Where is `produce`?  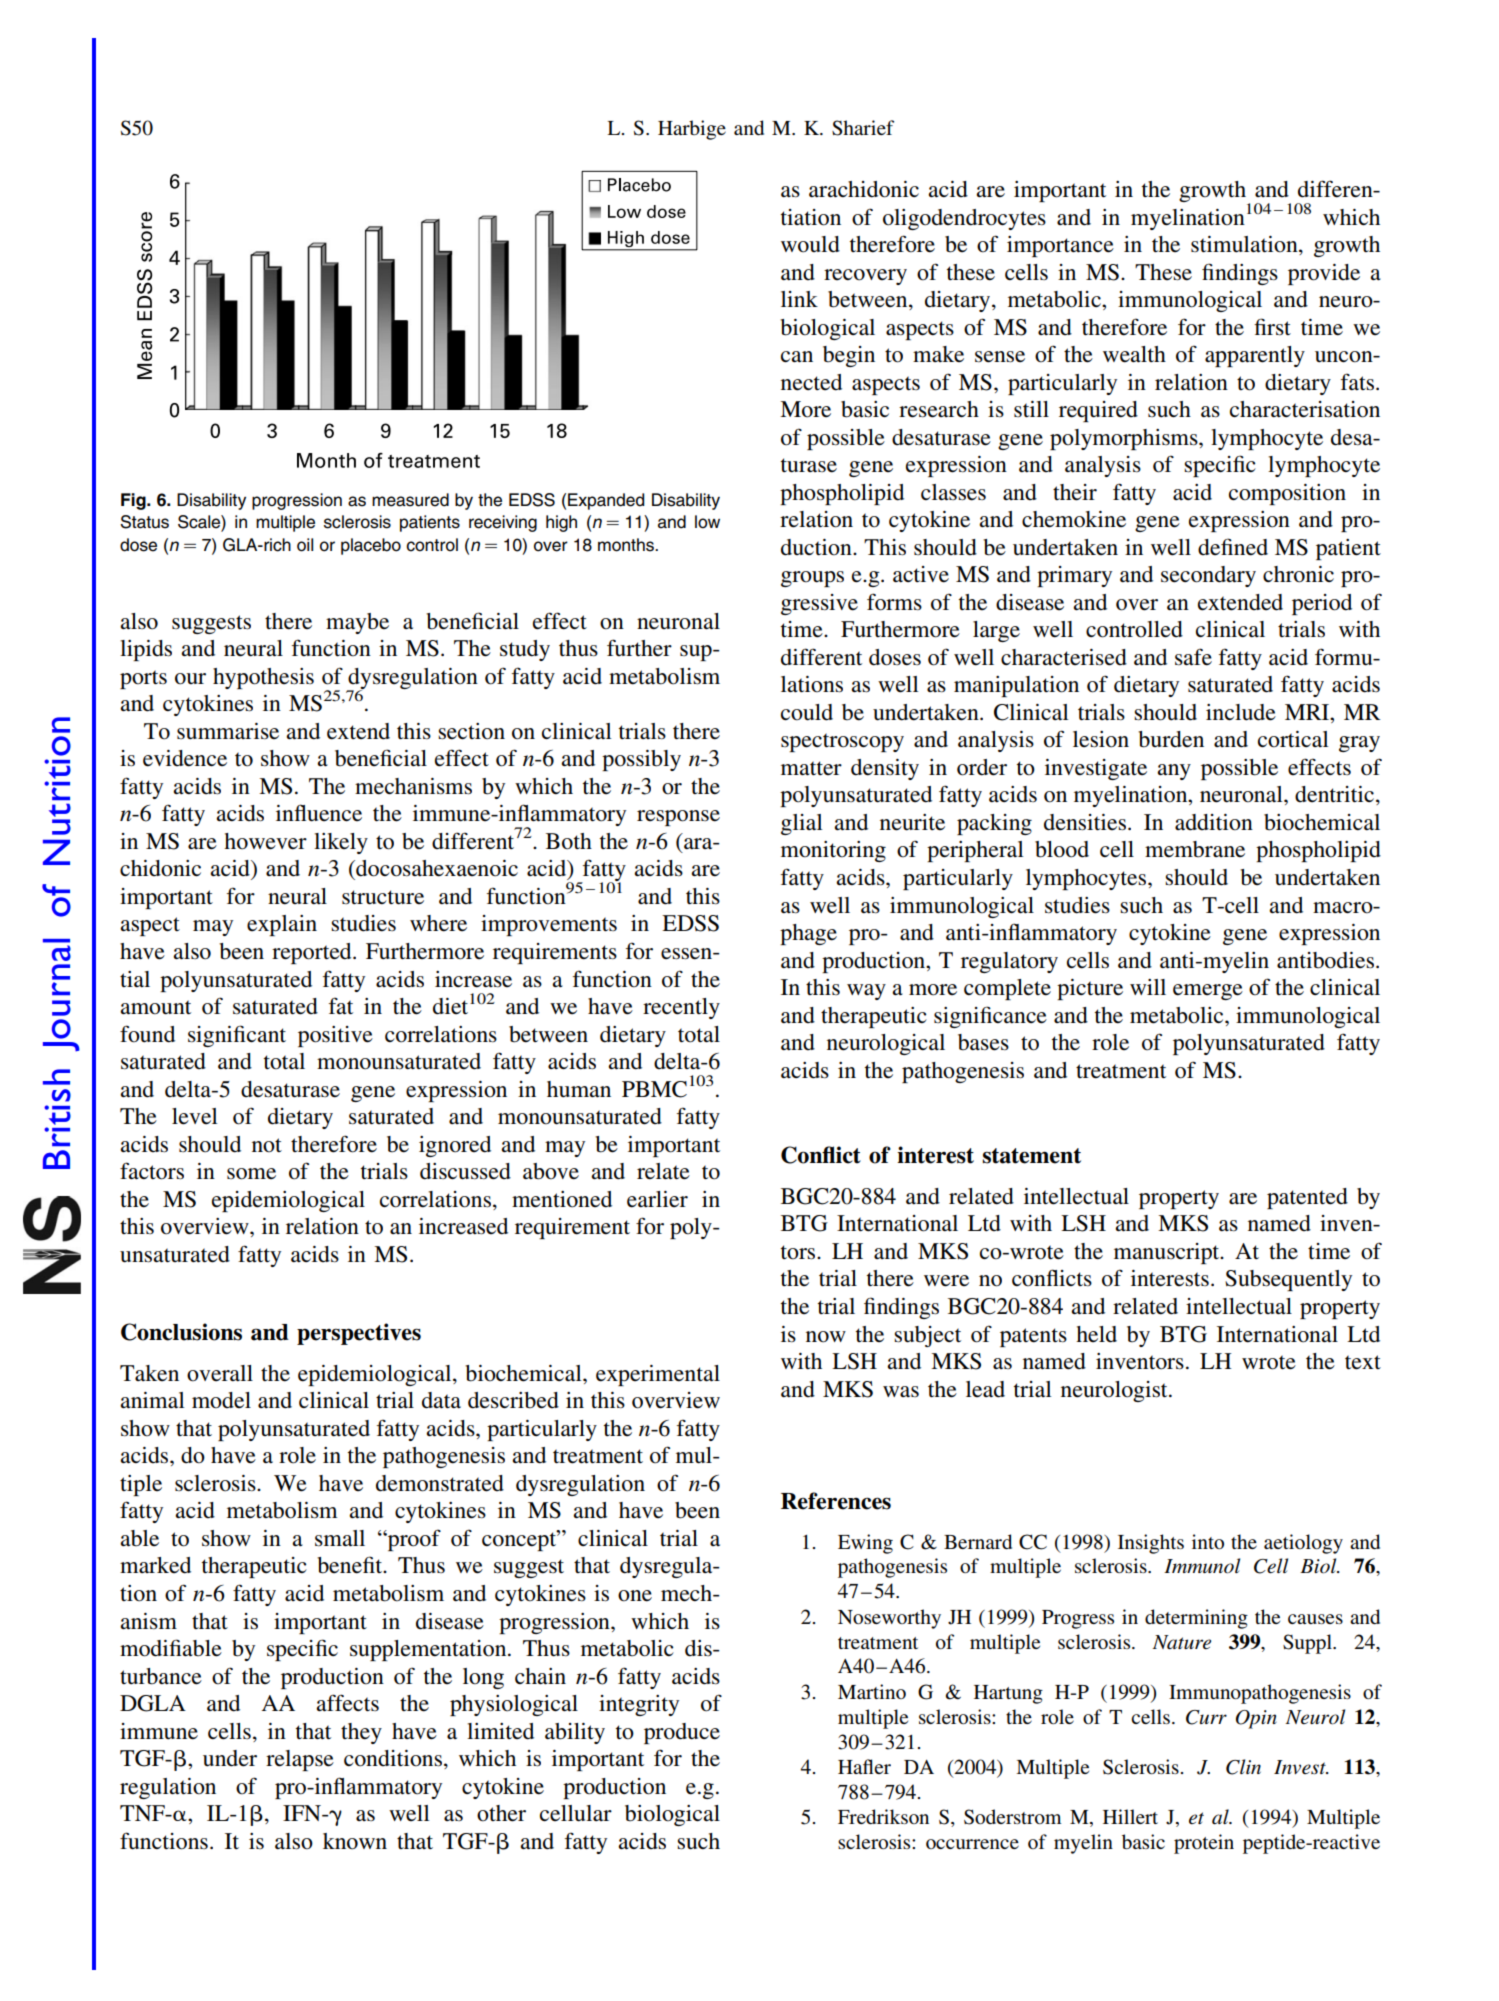 produce is located at coordinates (682, 1733).
